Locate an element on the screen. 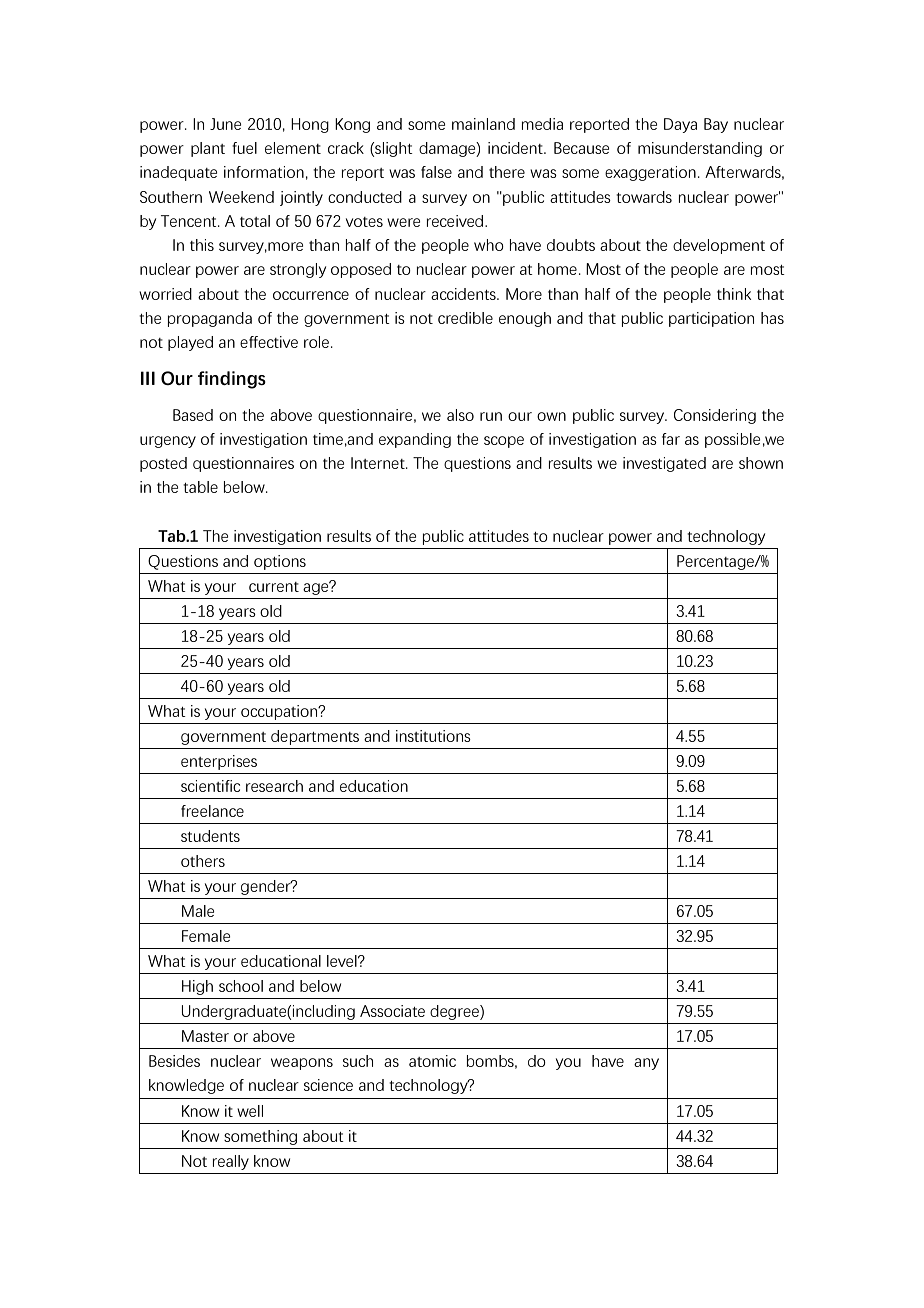 The image size is (924, 1308). scope is located at coordinates (504, 442).
